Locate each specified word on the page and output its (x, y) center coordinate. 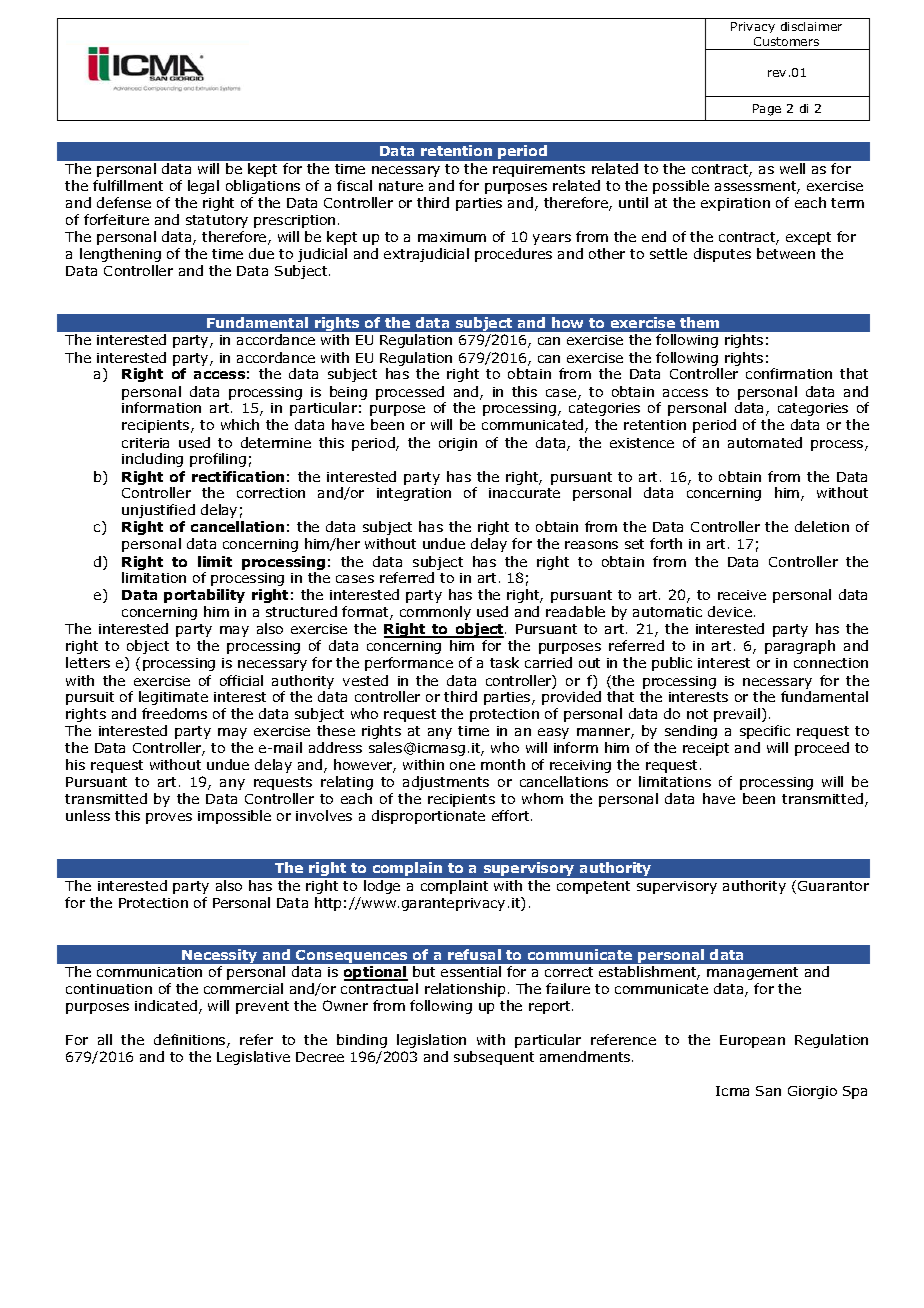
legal (203, 187)
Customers (786, 41)
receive (742, 595)
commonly (435, 613)
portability (204, 596)
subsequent (494, 1058)
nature (401, 186)
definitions (191, 1041)
